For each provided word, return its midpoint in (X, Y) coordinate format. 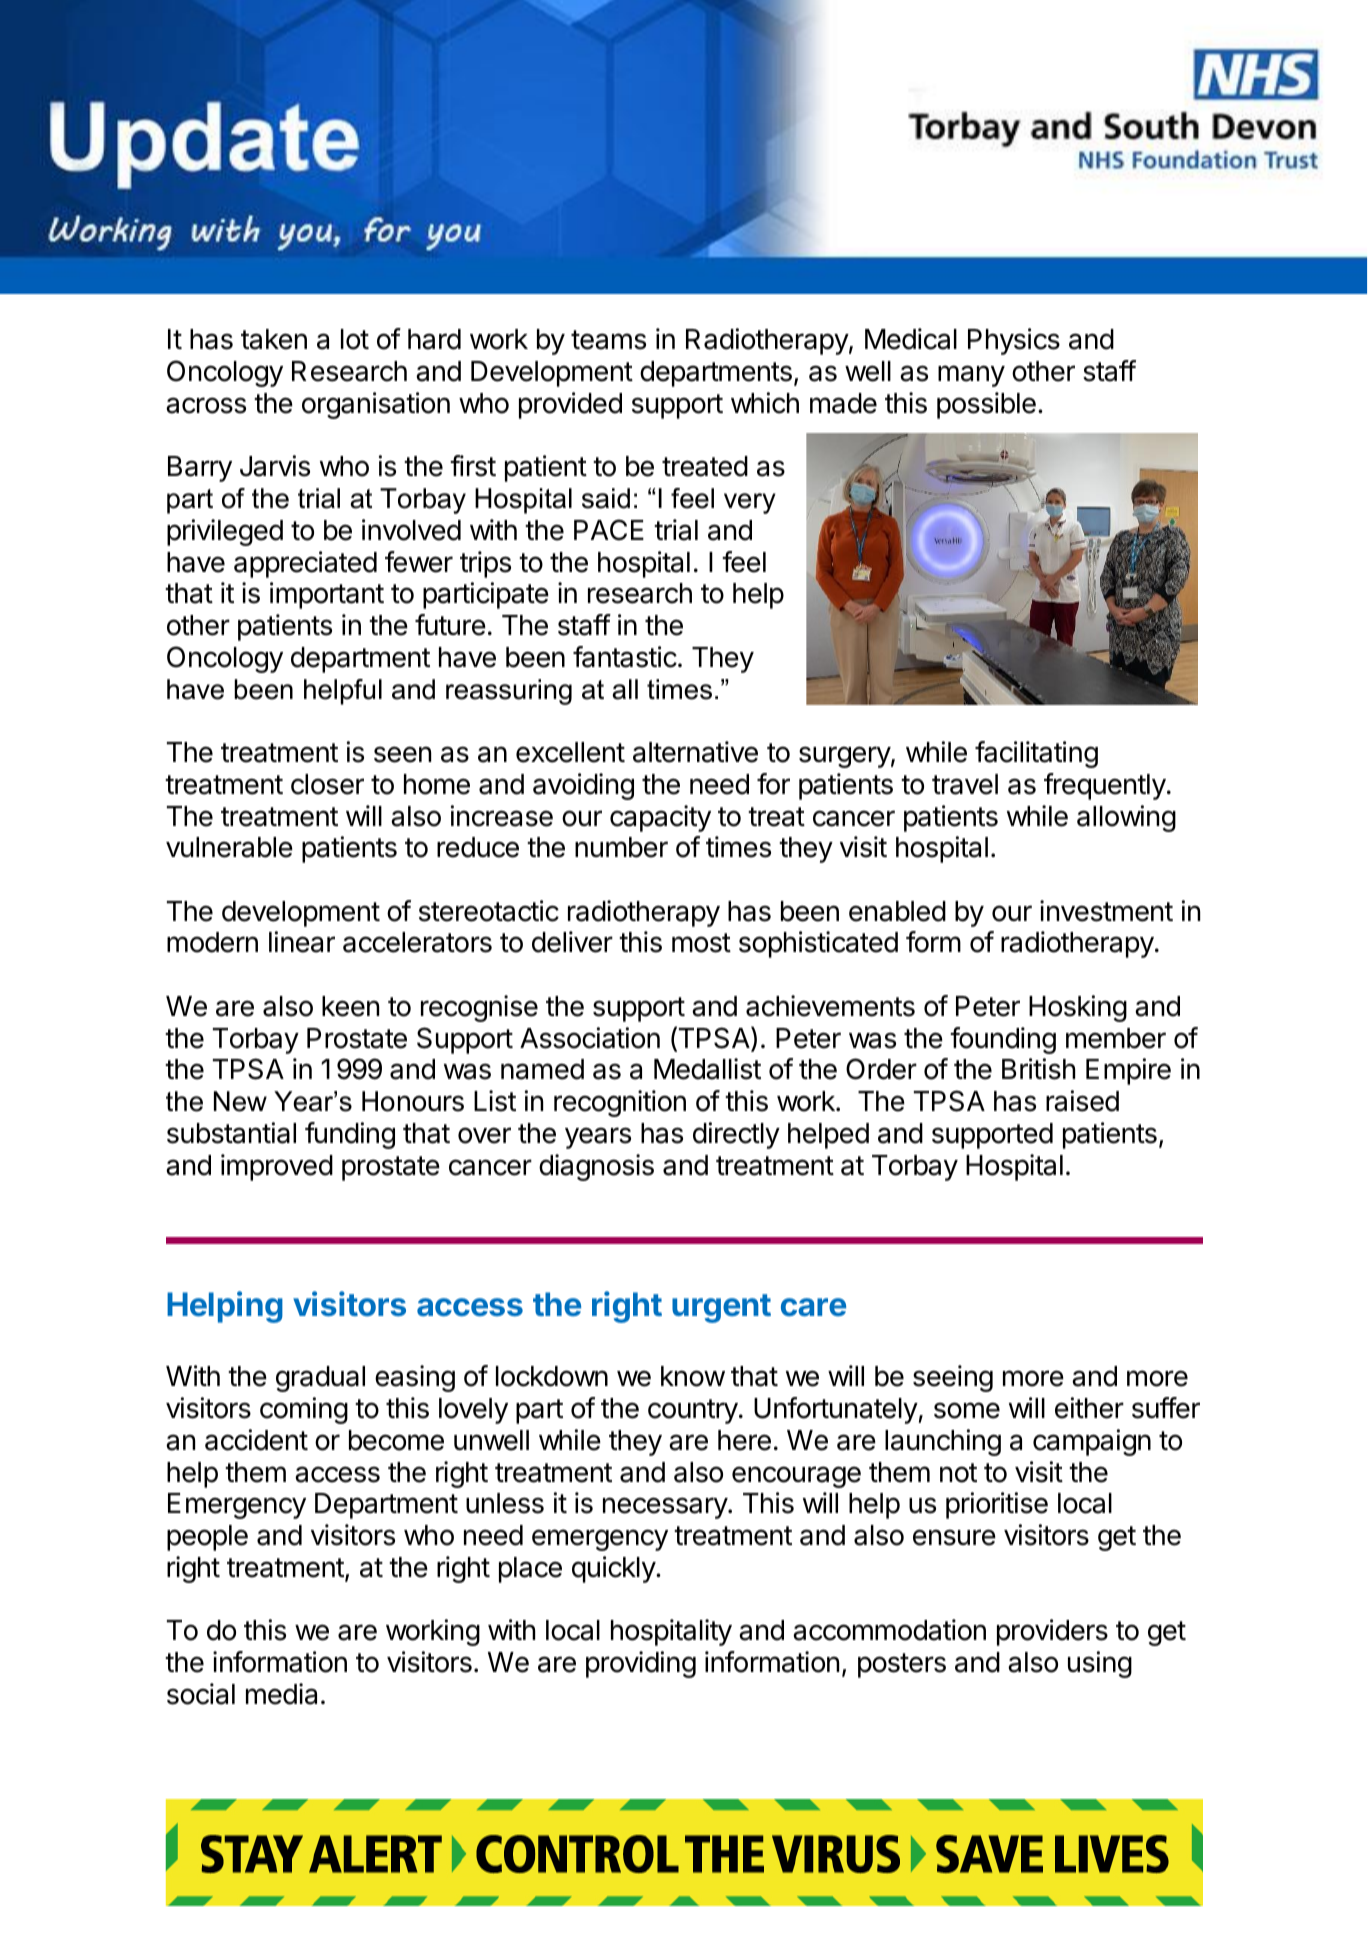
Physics (1014, 341)
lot (355, 339)
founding (1003, 1040)
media (281, 1694)
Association (590, 1038)
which (765, 403)
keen (350, 1006)
